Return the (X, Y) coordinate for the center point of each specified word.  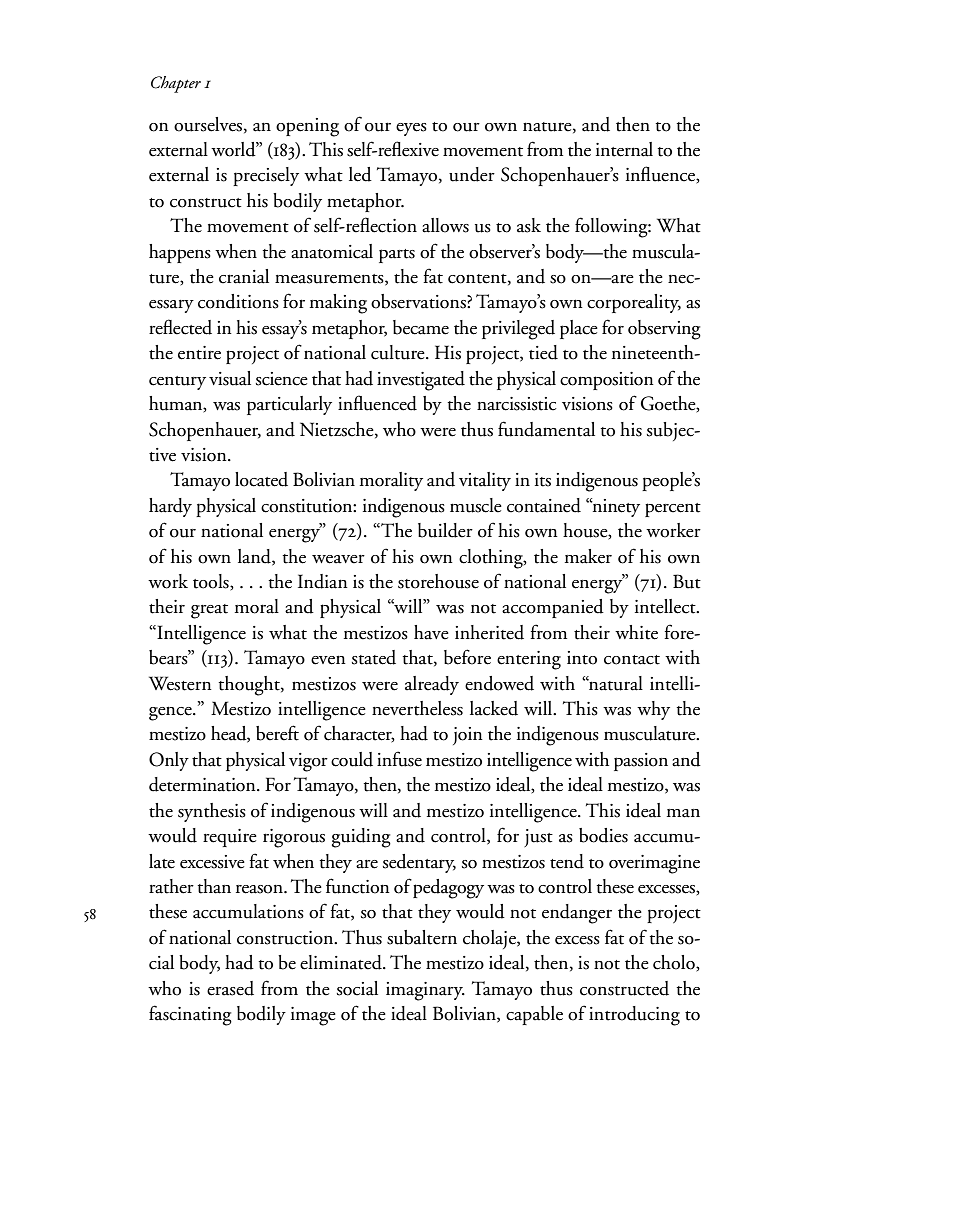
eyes (411, 129)
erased (230, 988)
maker (588, 556)
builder (445, 530)
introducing (634, 1016)
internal (624, 149)
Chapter (176, 84)
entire (199, 353)
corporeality (634, 303)
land (255, 557)
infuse (399, 759)
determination (203, 784)
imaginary (425, 991)
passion (641, 762)
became (421, 327)
